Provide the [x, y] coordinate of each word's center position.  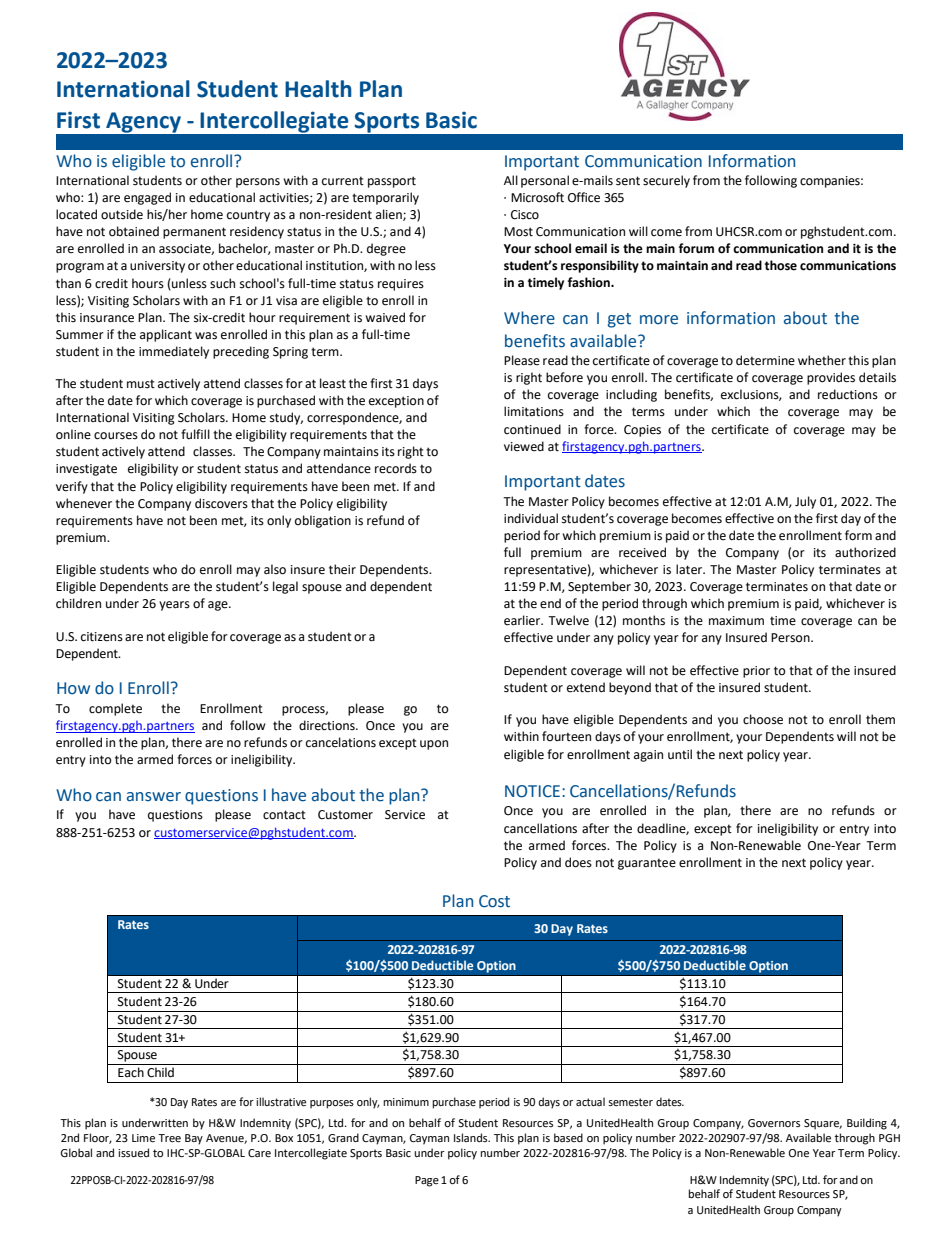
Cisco [525, 215]
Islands [472, 1137]
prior [756, 672]
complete [115, 709]
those [781, 265]
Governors [774, 1123]
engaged [147, 198]
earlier [523, 620]
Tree [169, 1138]
